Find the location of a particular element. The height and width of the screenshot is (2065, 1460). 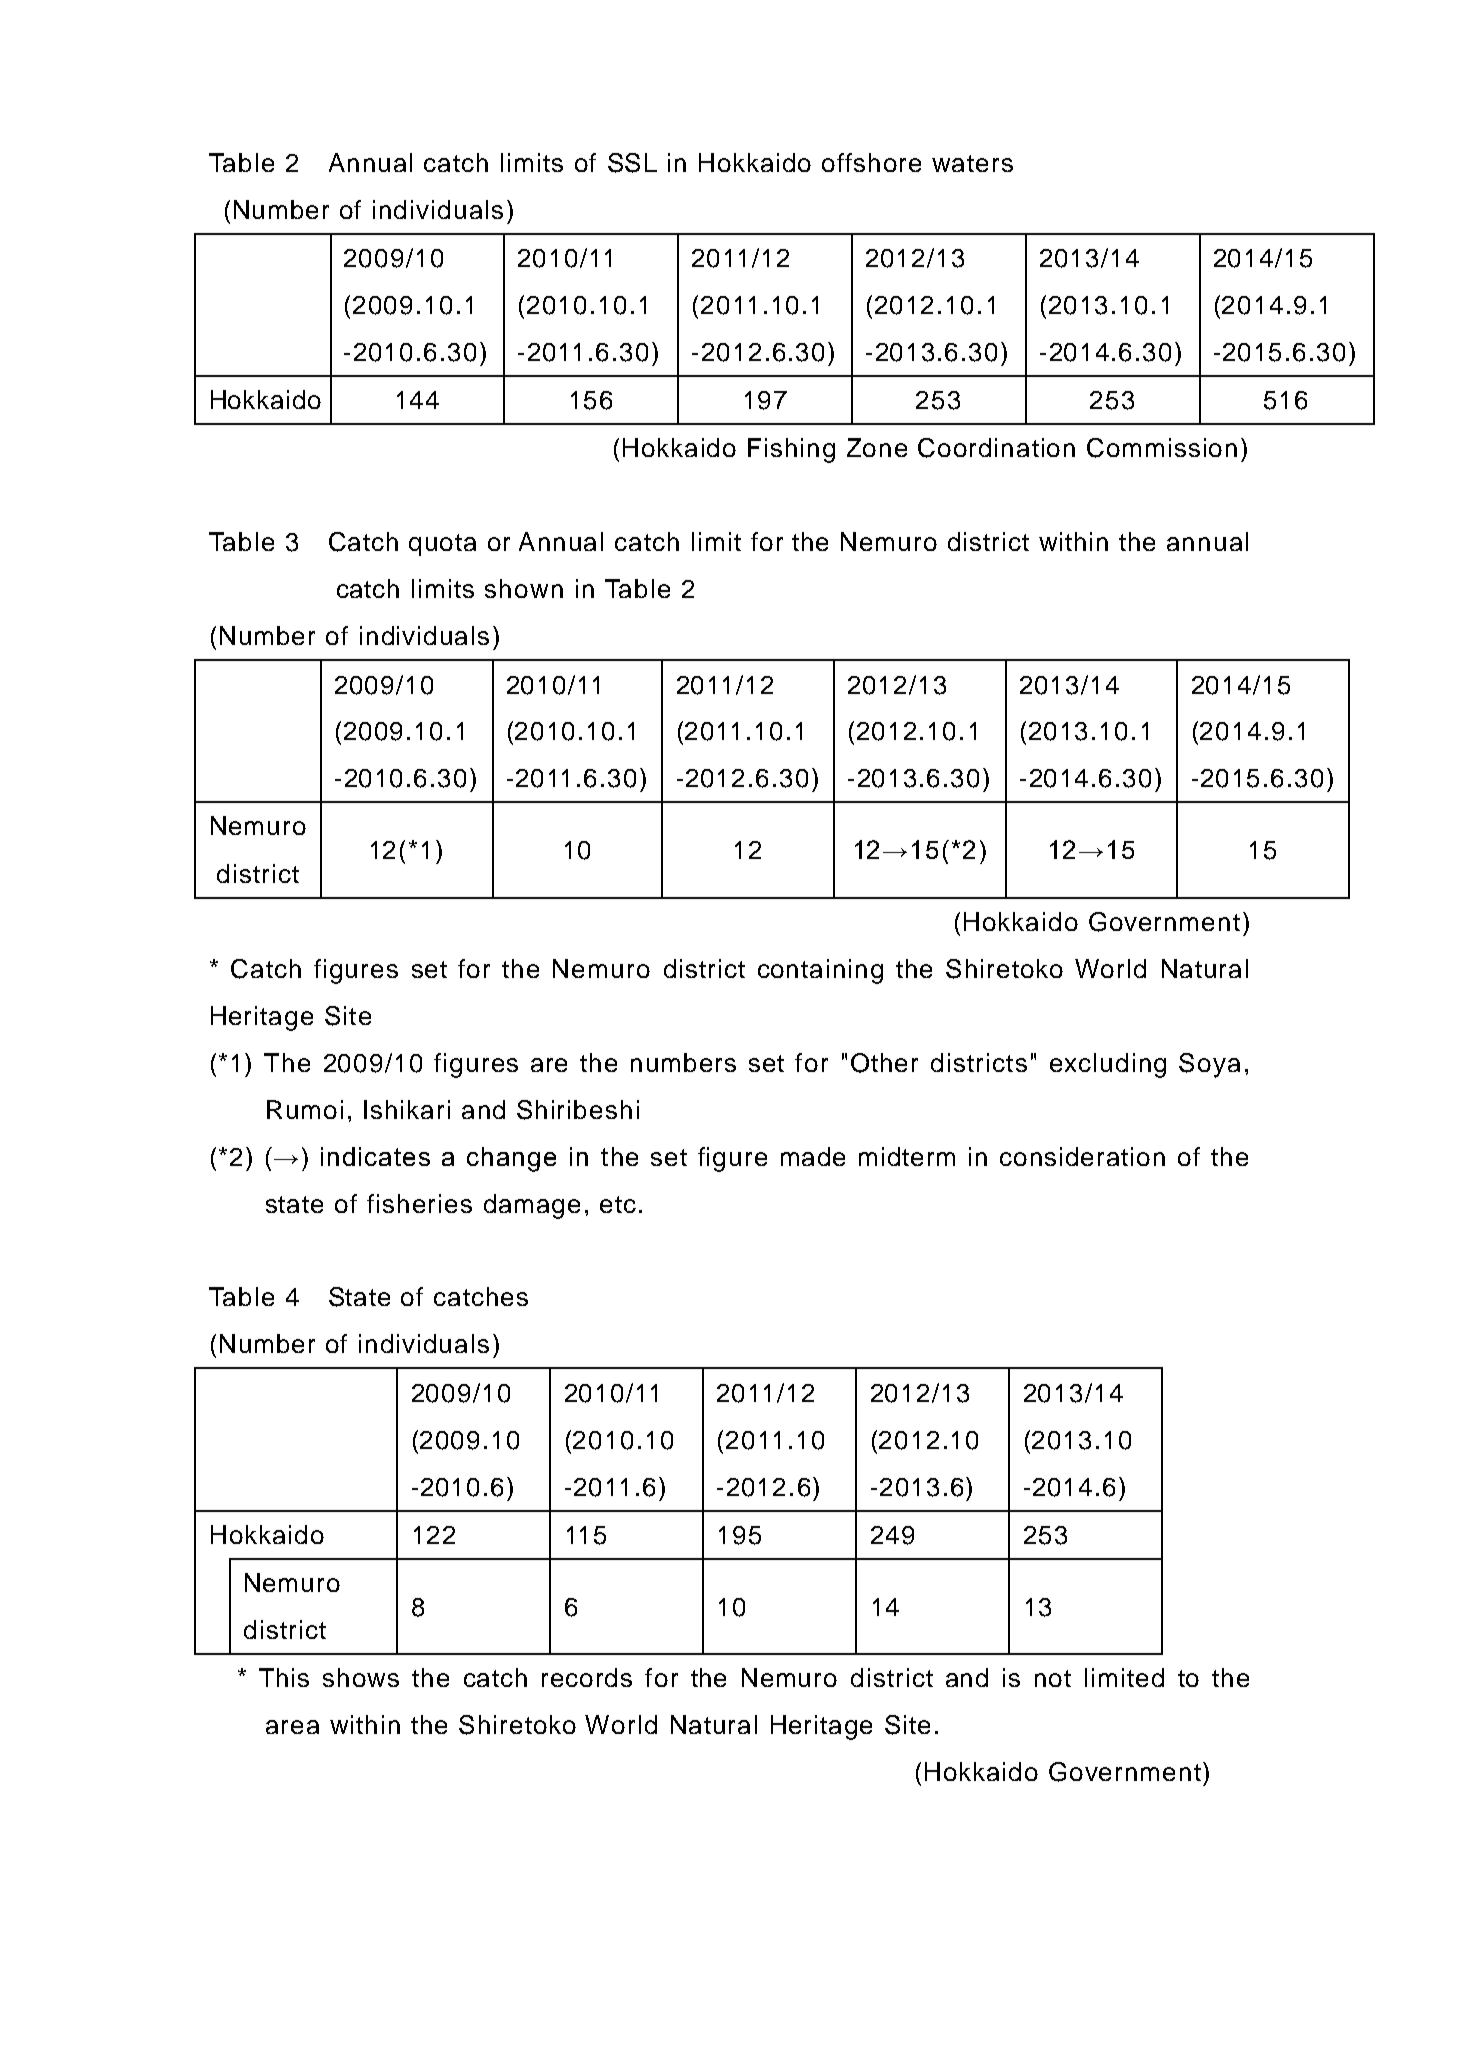

quota is located at coordinates (442, 545).
